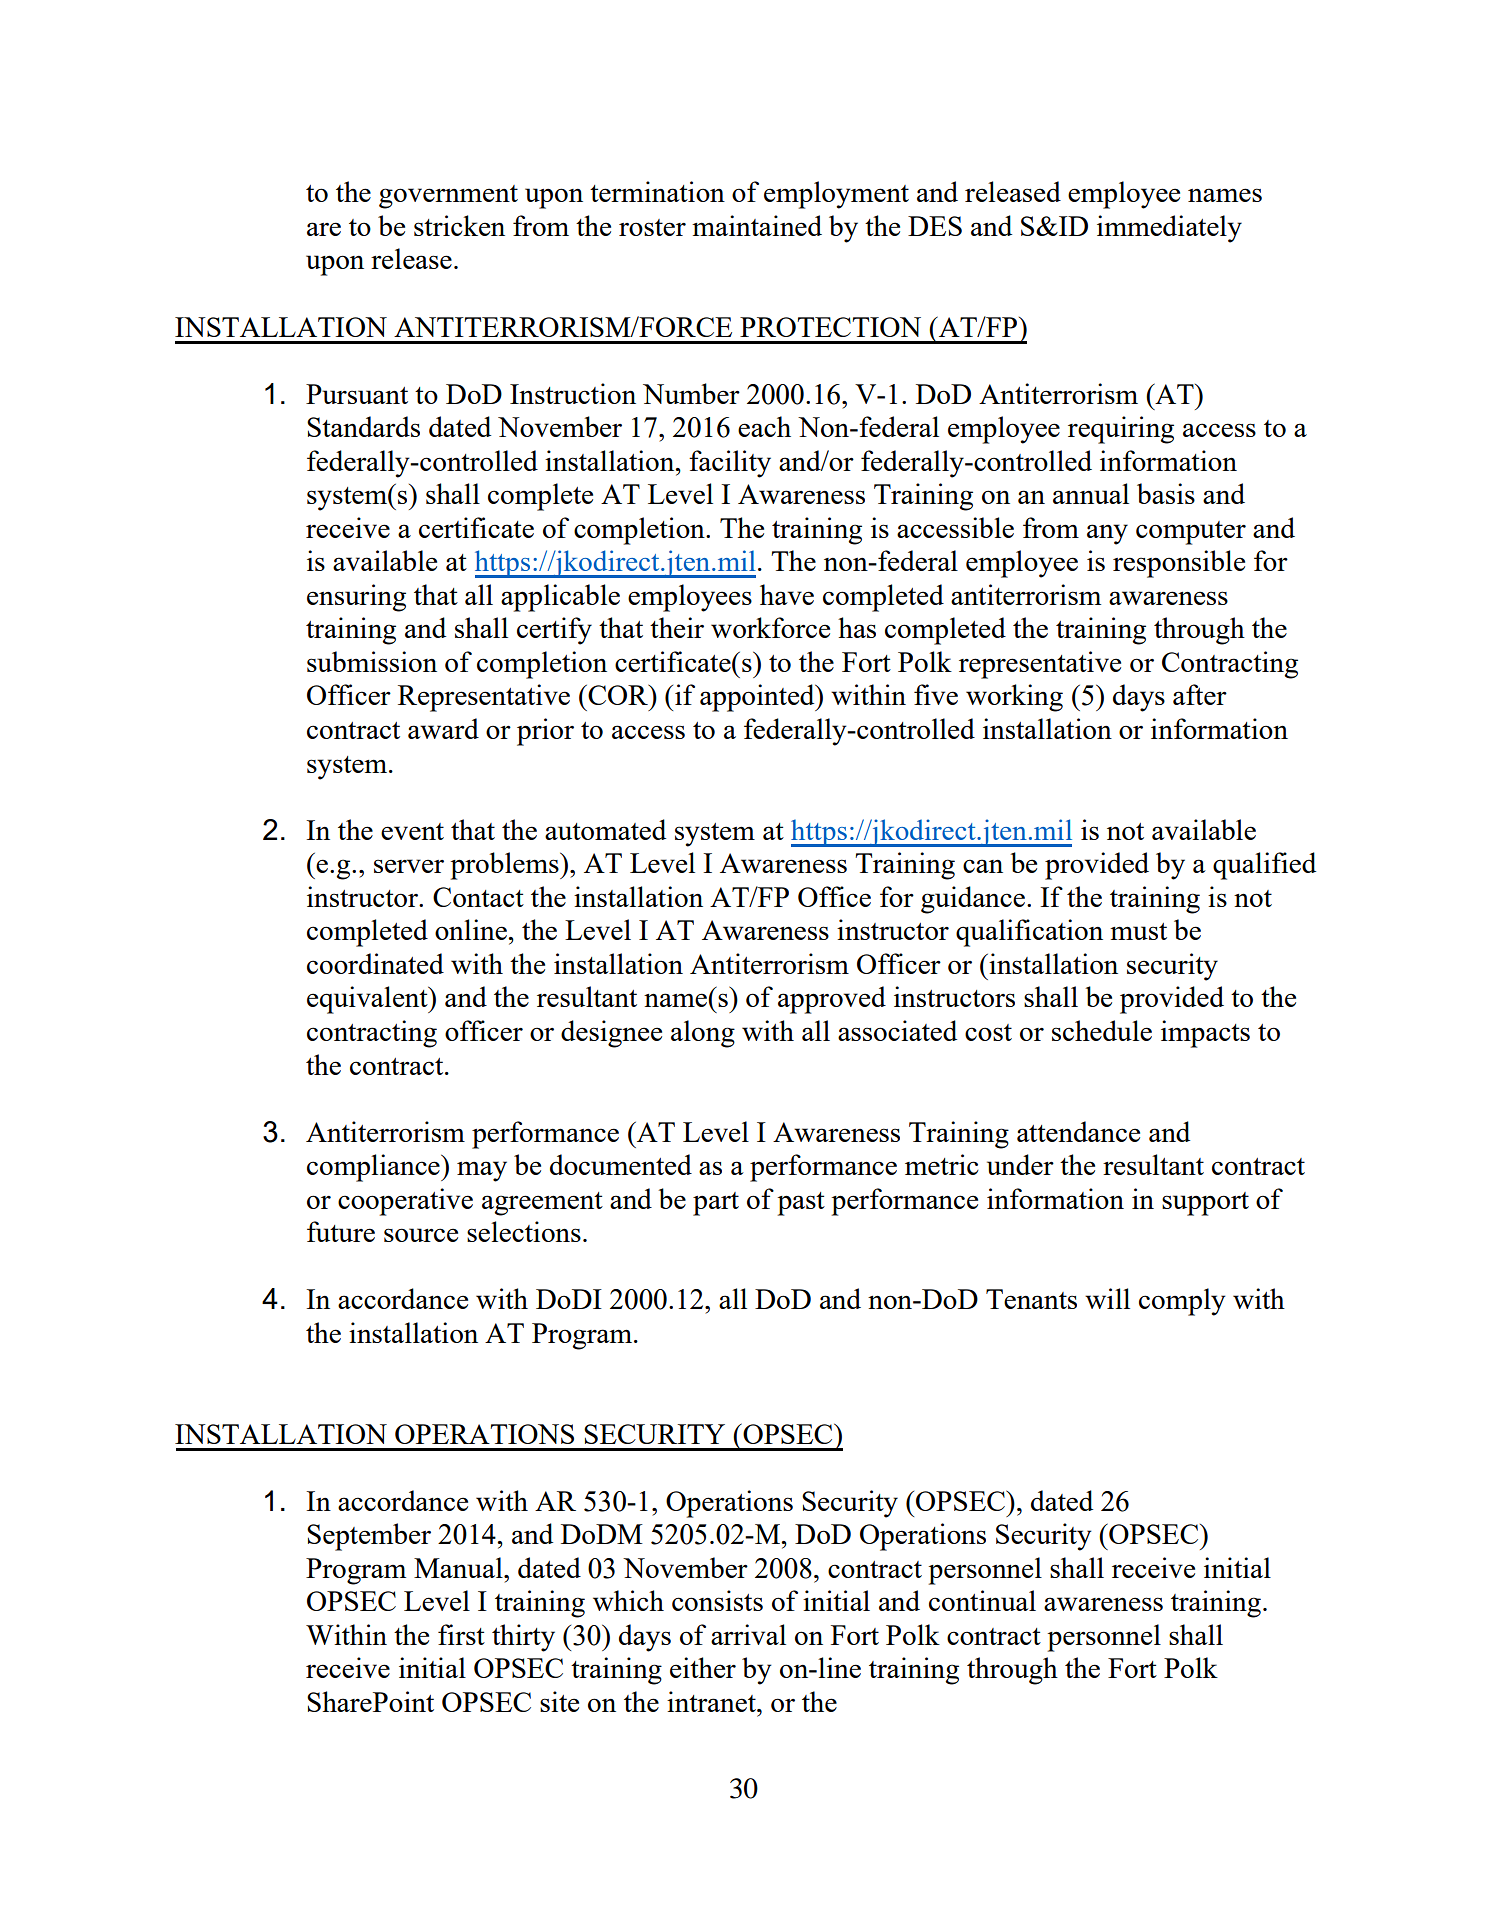 The width and height of the screenshot is (1487, 1925). I want to click on support, so click(1205, 1204).
